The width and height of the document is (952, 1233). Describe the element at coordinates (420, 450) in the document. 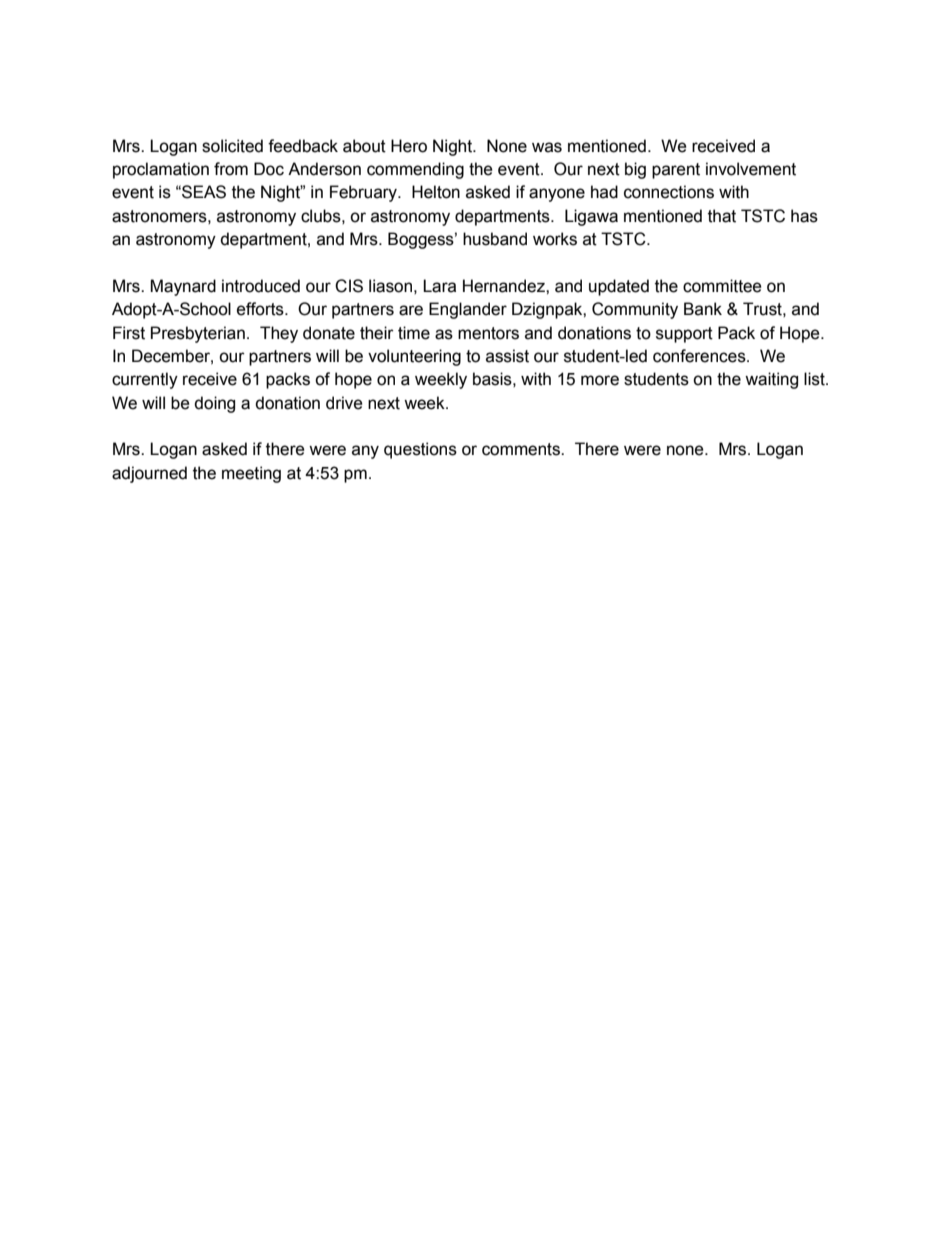

I see `questions` at that location.
